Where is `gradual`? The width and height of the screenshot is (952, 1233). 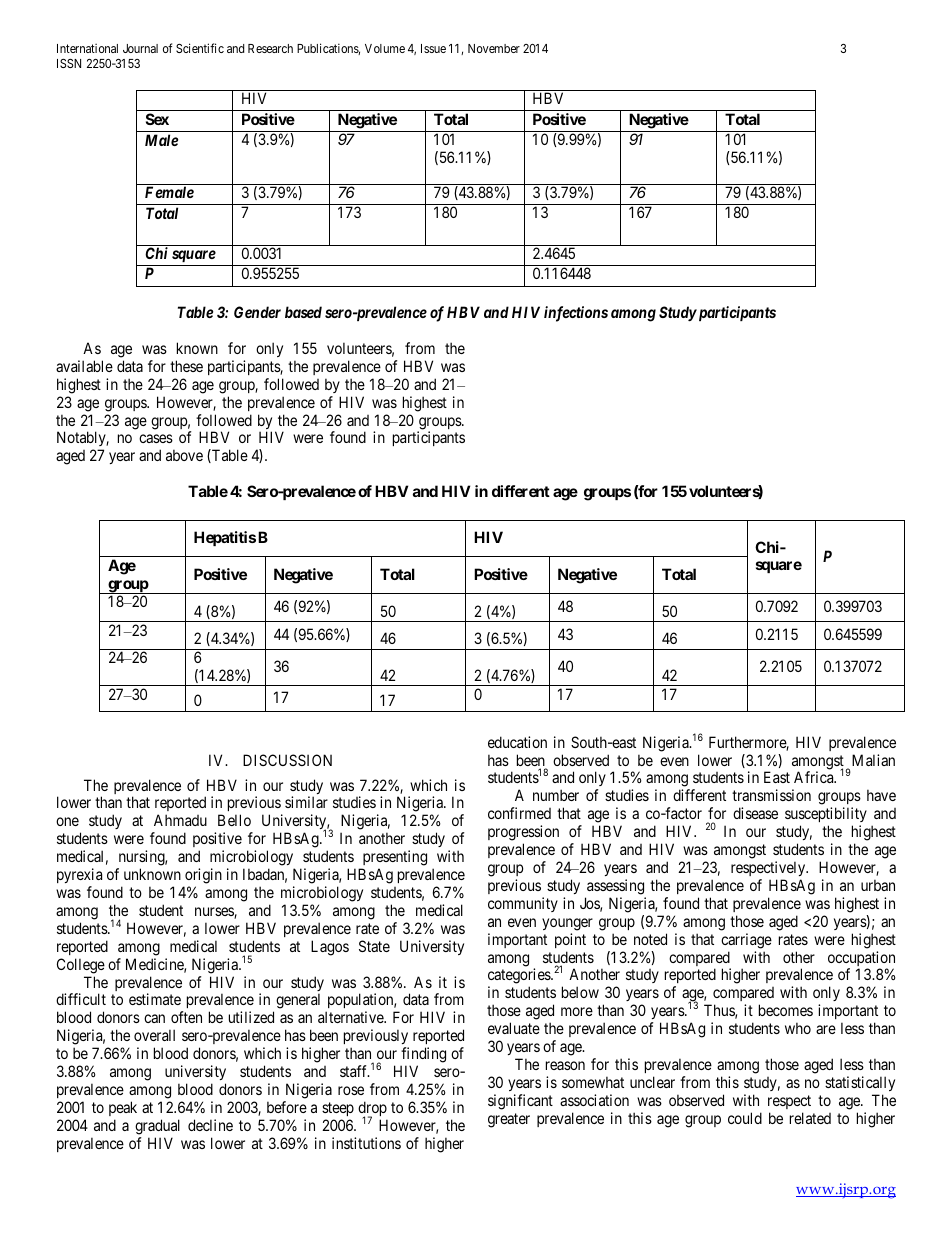
gradual is located at coordinates (157, 1127).
